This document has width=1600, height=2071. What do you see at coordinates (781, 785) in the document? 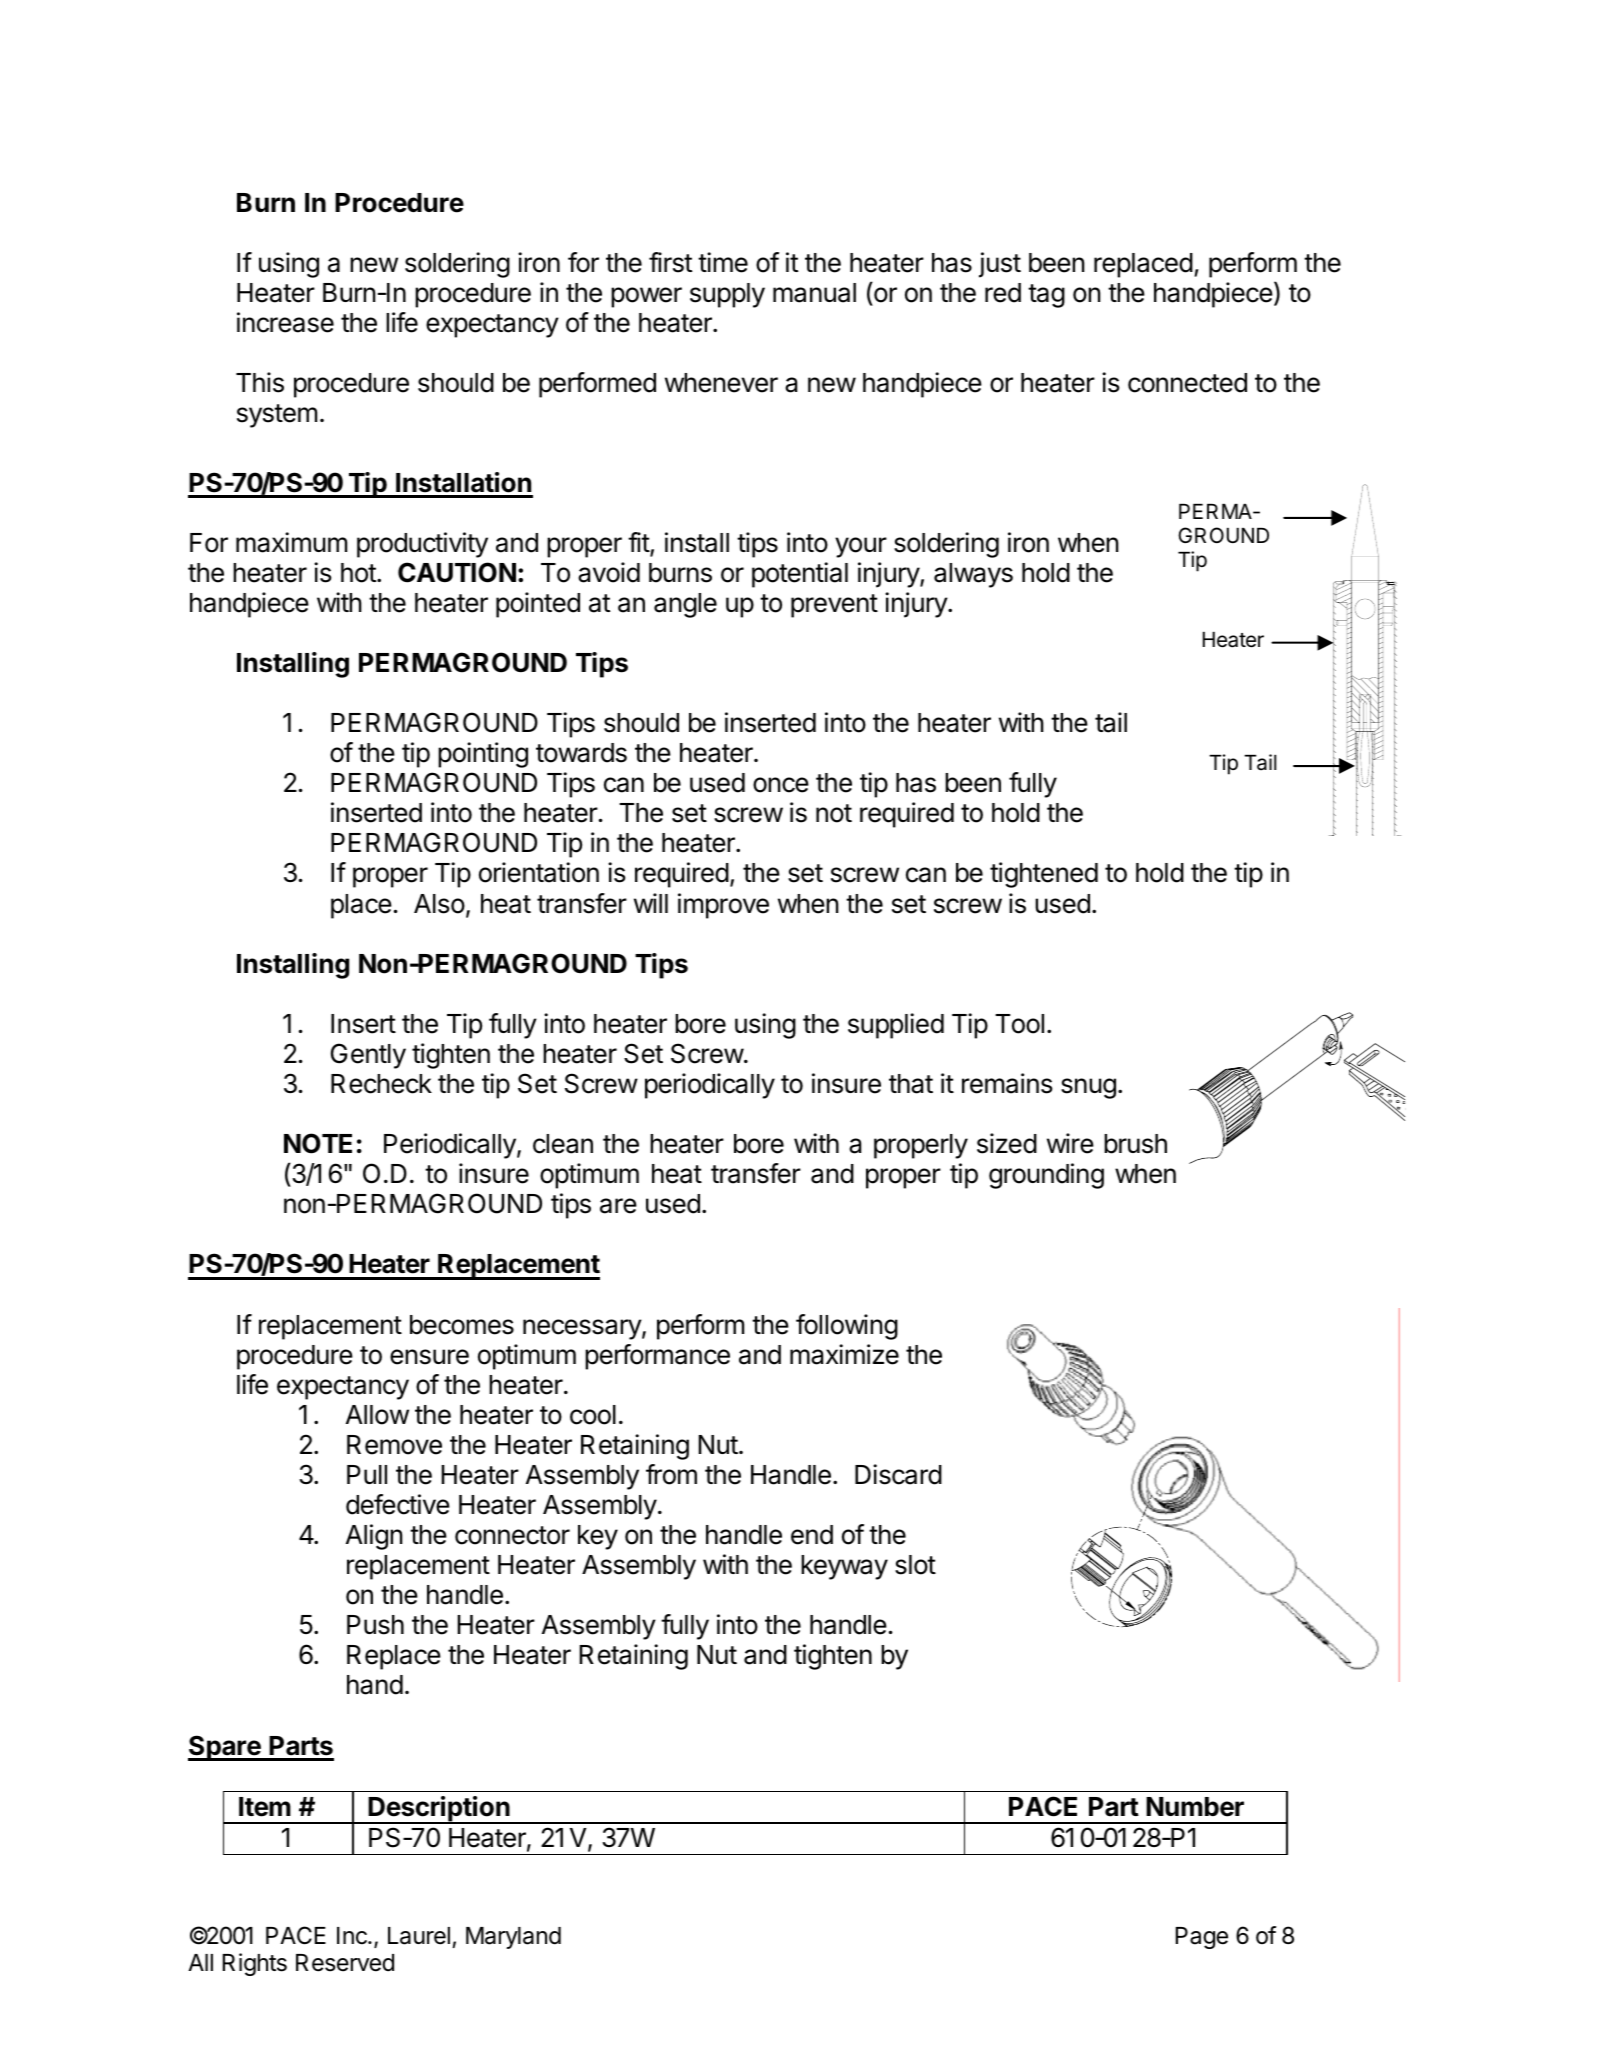
I see `once` at bounding box center [781, 785].
